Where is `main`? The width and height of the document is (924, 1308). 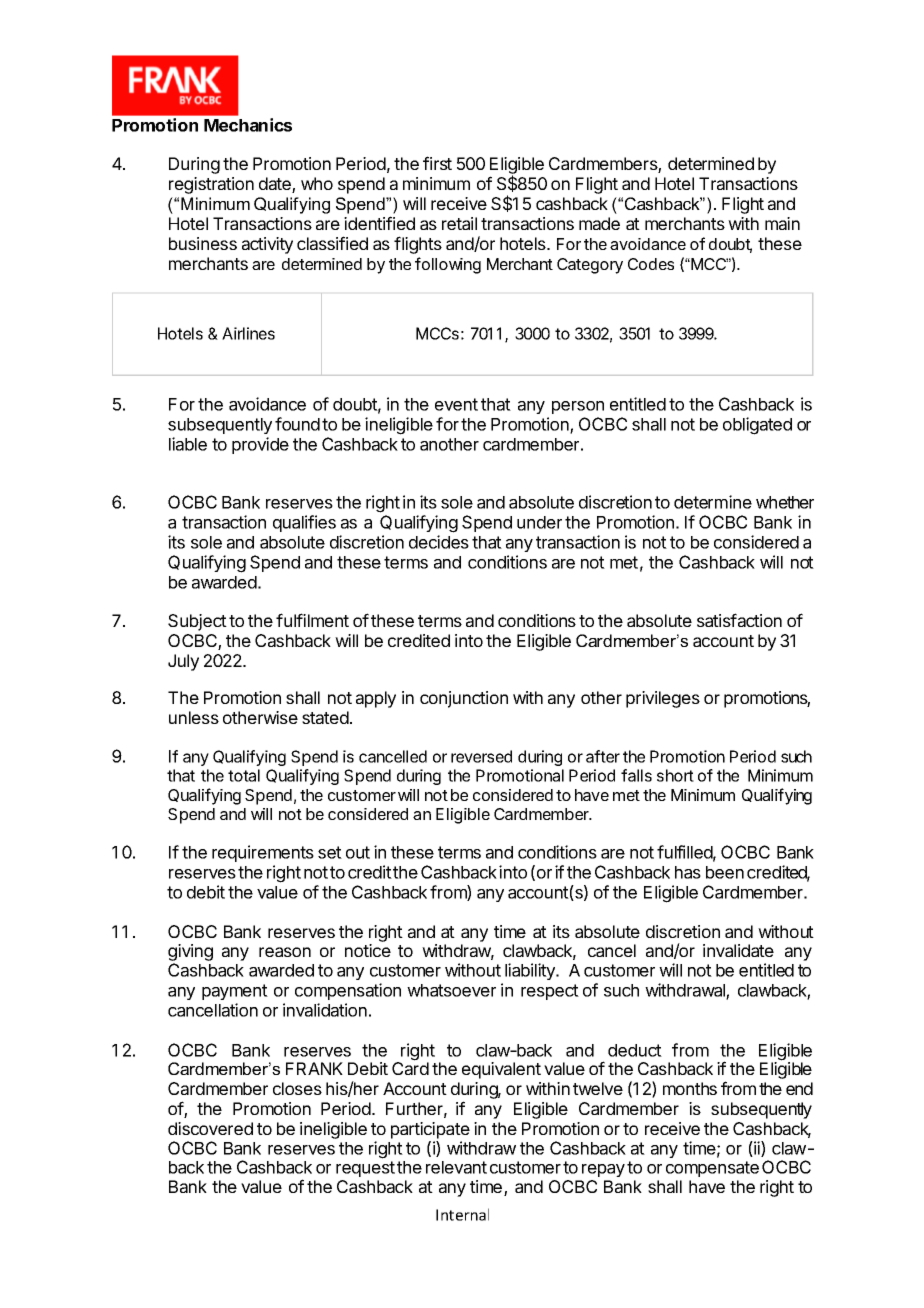
main is located at coordinates (782, 223).
